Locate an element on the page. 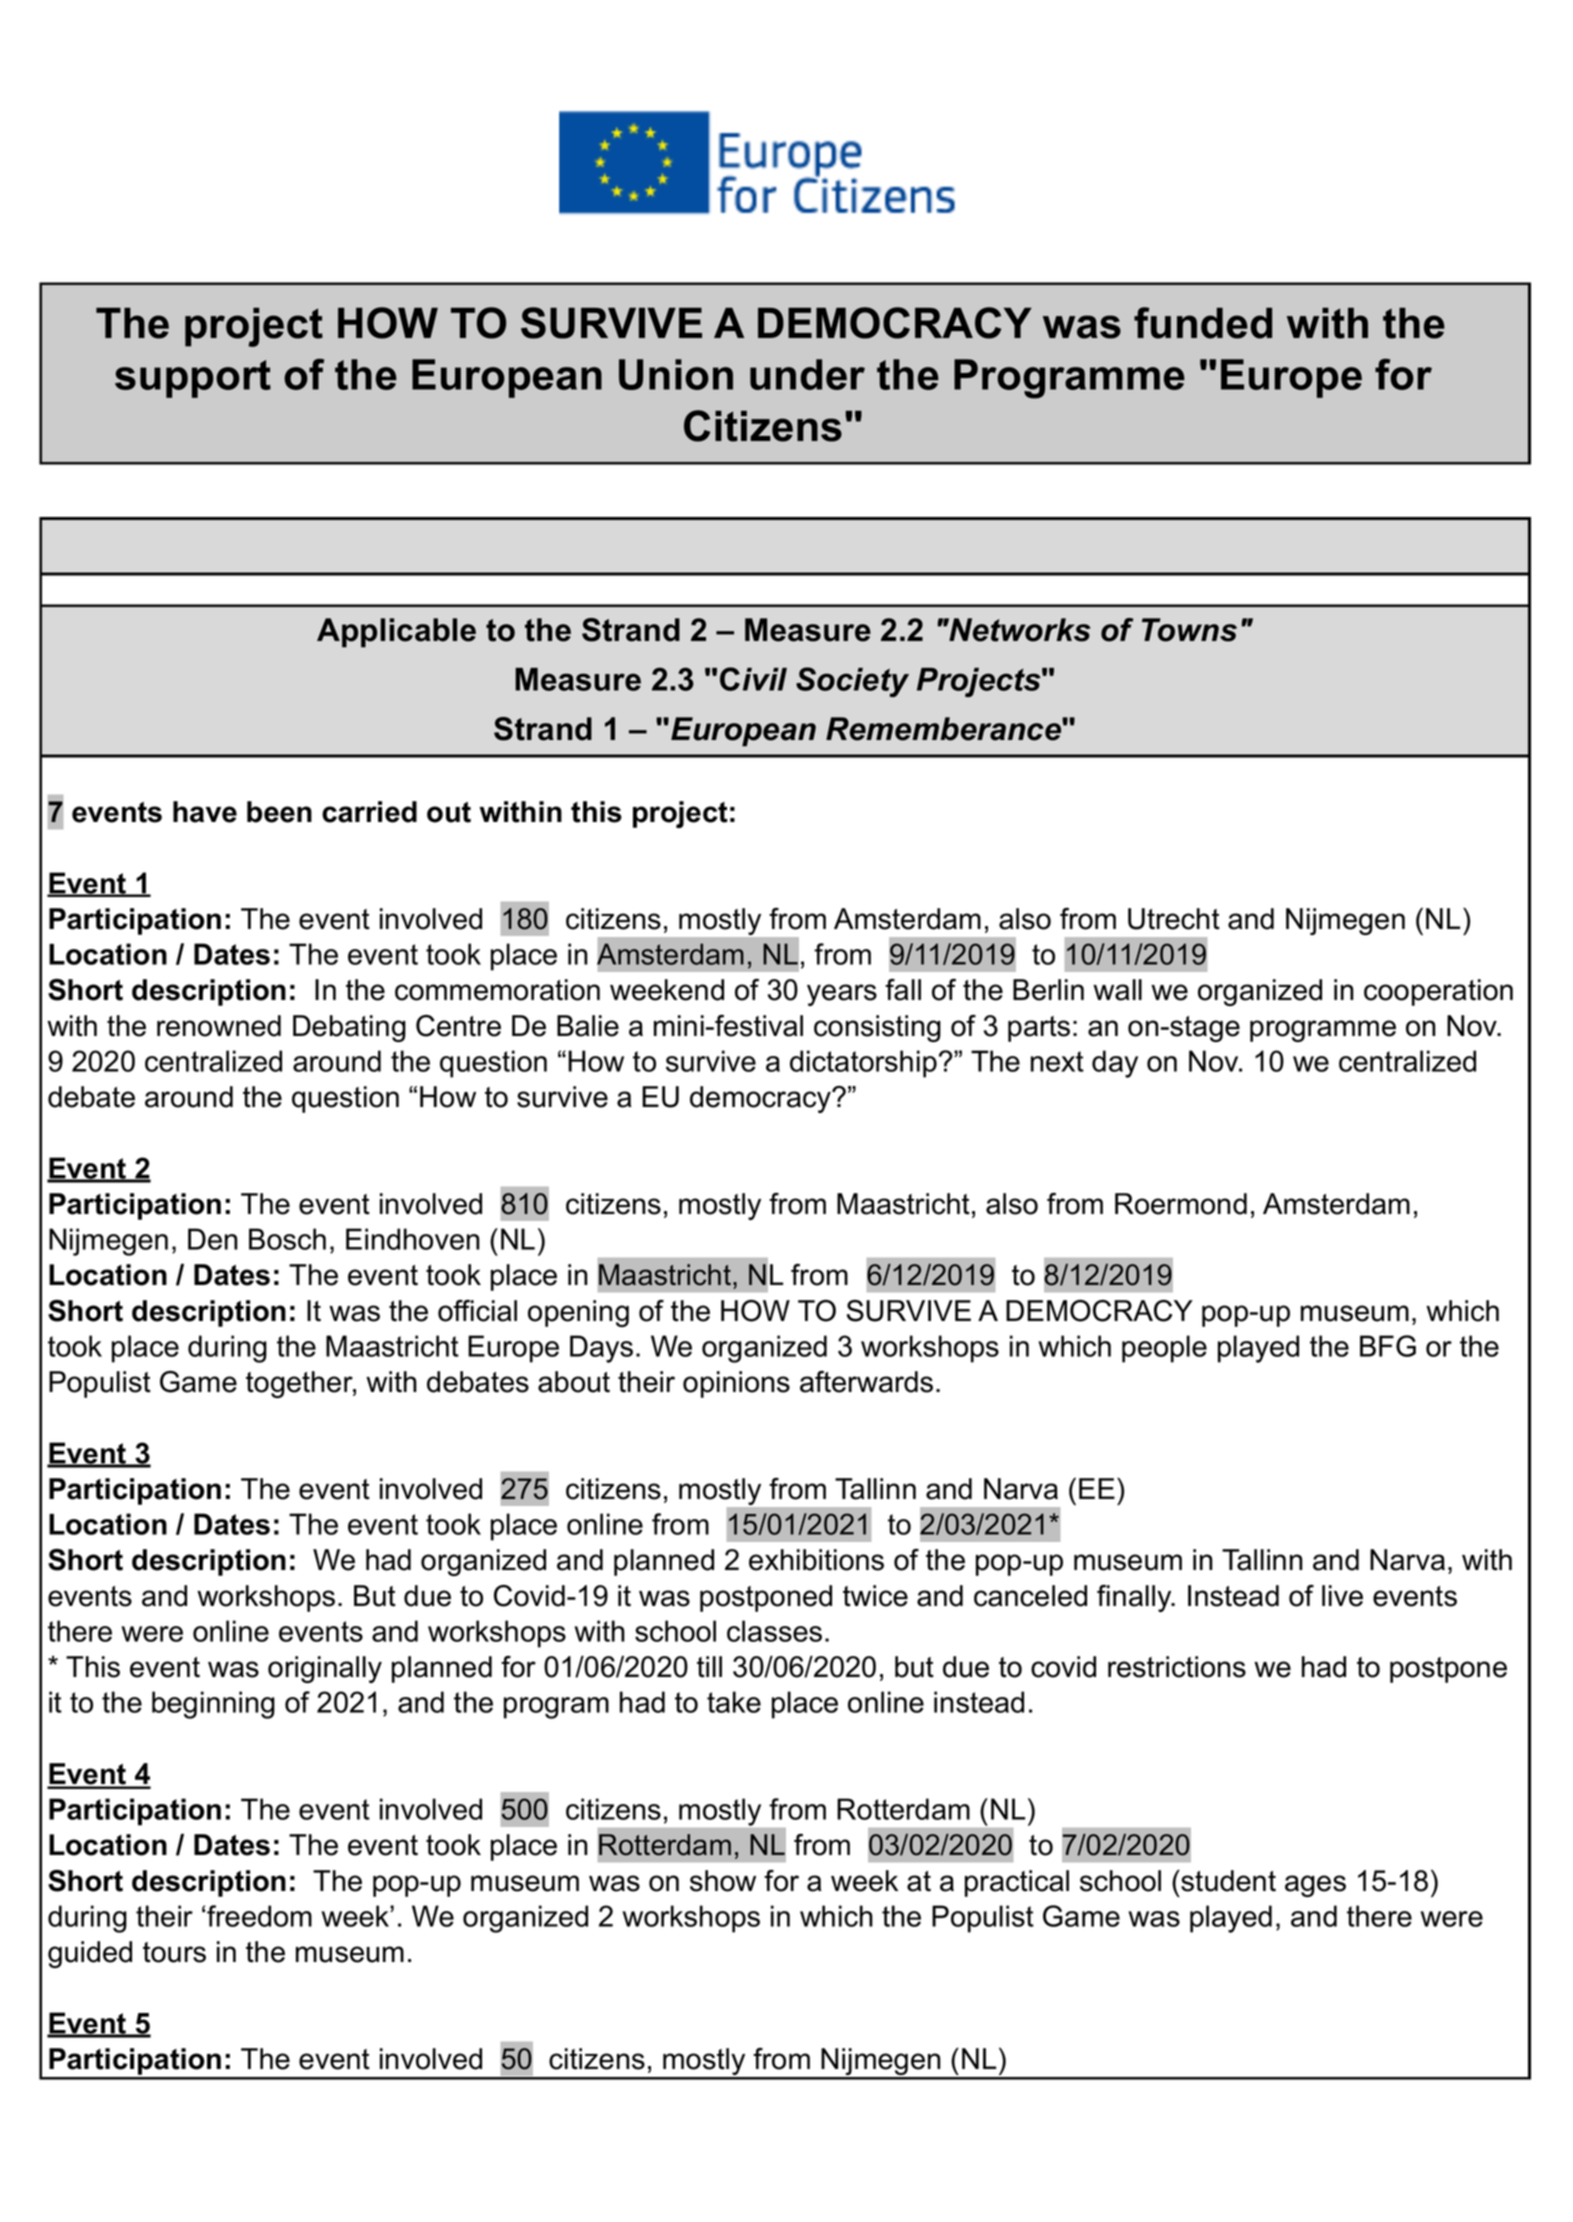 The image size is (1573, 2222). freedom is located at coordinates (259, 1916).
